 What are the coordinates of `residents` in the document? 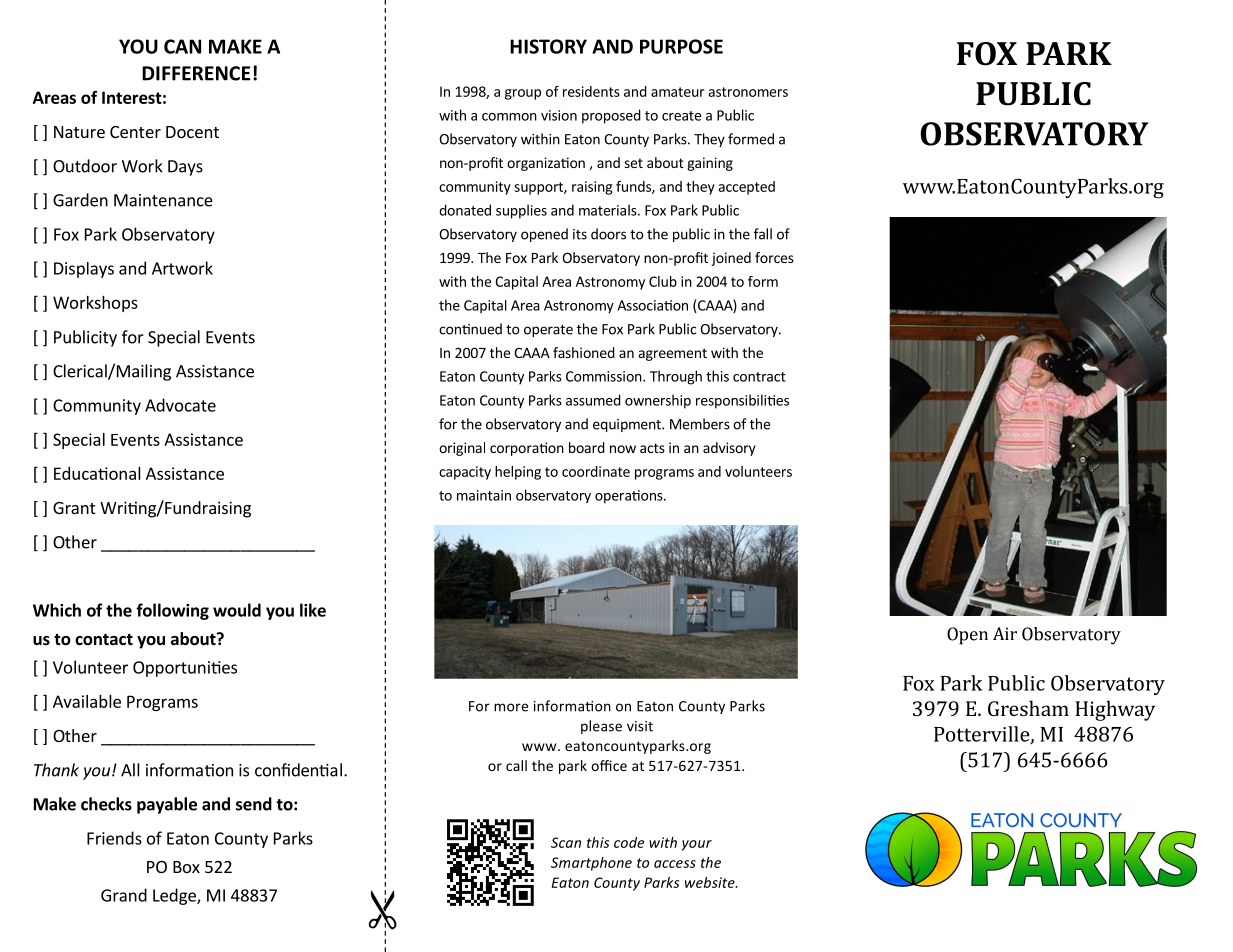 It's located at (591, 91).
